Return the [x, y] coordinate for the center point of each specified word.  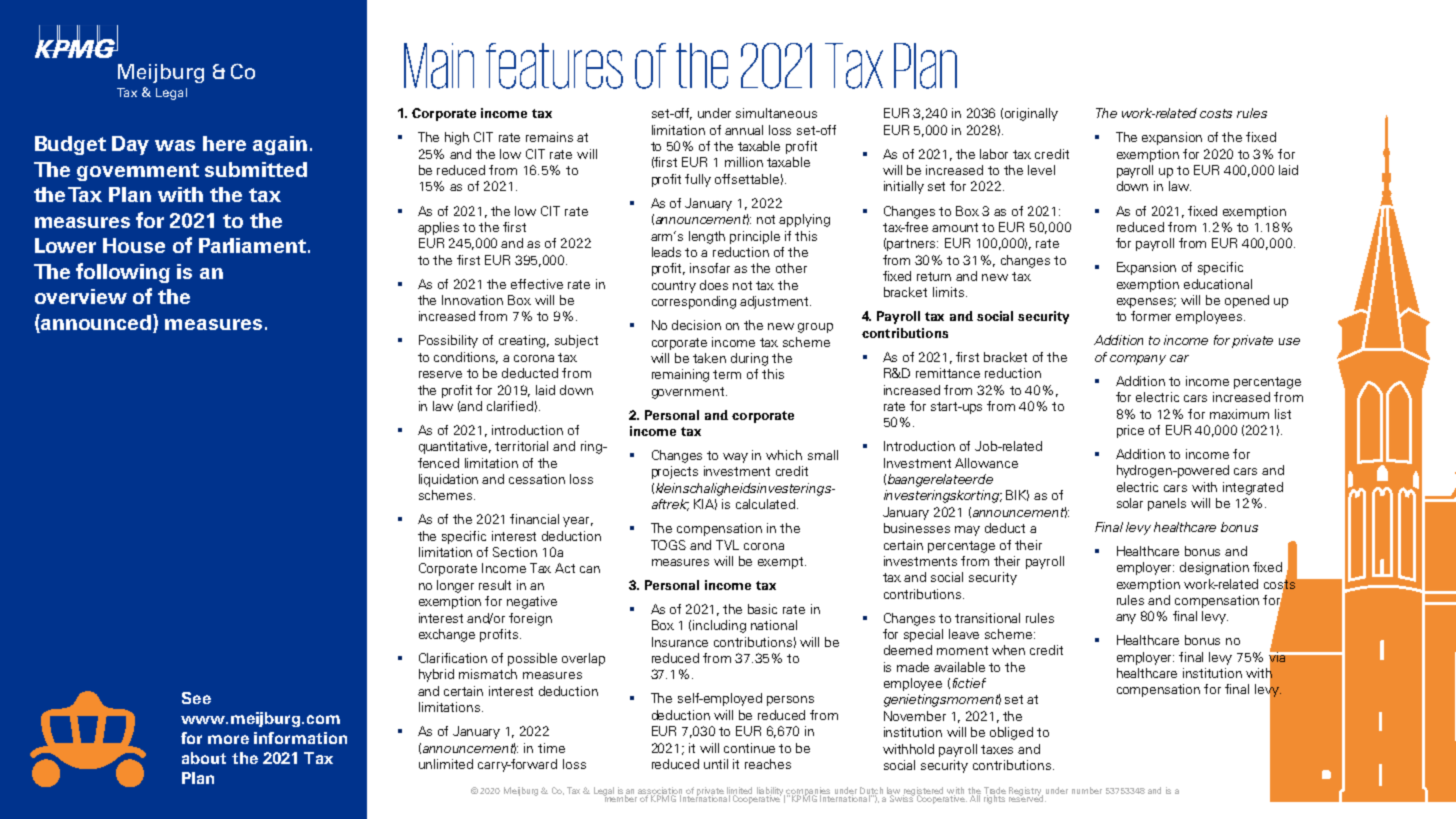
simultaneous [776, 113]
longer [455, 586]
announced [96, 323]
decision [696, 325]
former [1151, 316]
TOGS [668, 545]
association [660, 791]
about [204, 758]
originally [1031, 114]
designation [1214, 568]
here [224, 143]
